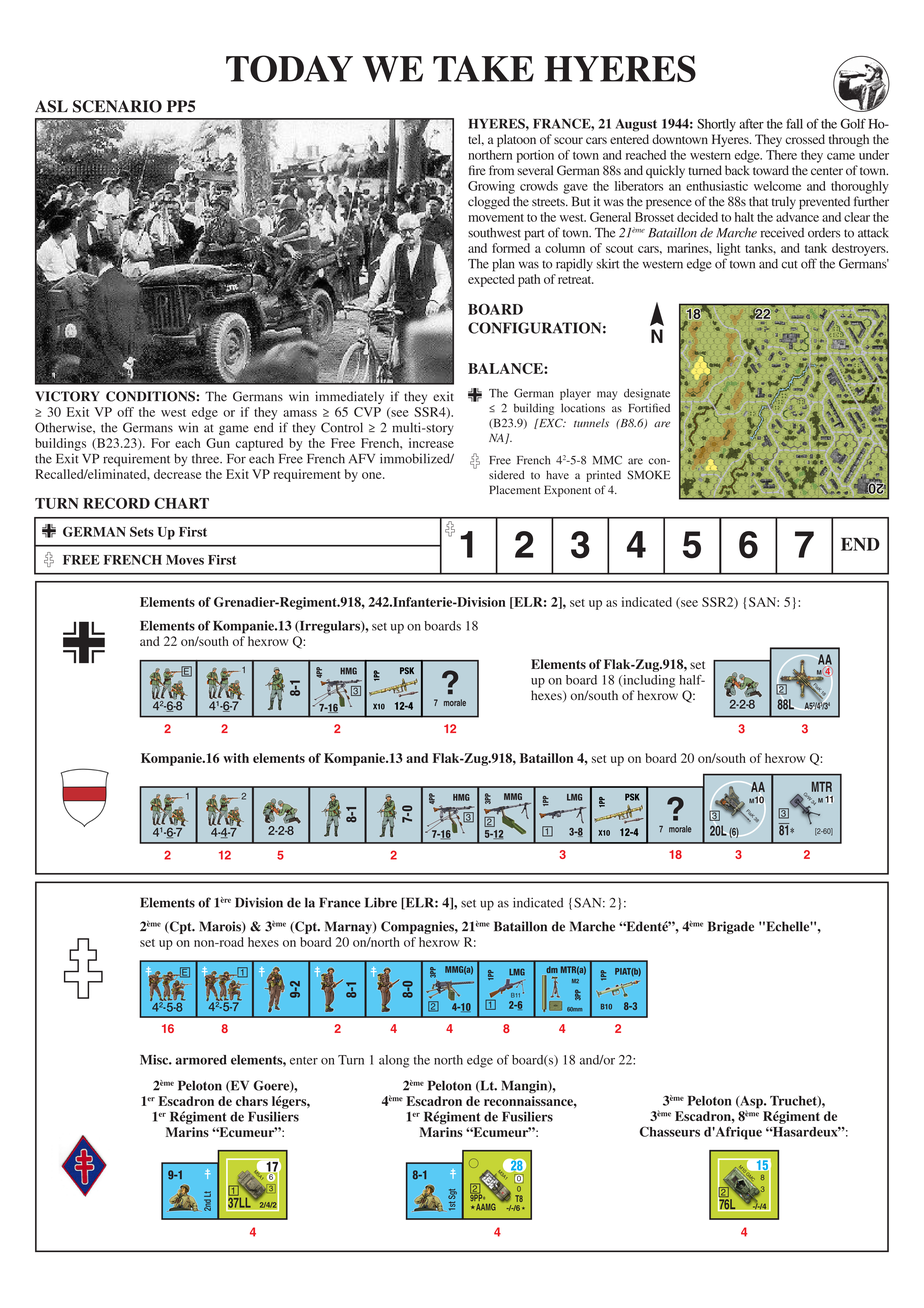 Image resolution: width=924 pixels, height=1308 pixels. What do you see at coordinates (483, 68) in the screenshot?
I see `take` at bounding box center [483, 68].
